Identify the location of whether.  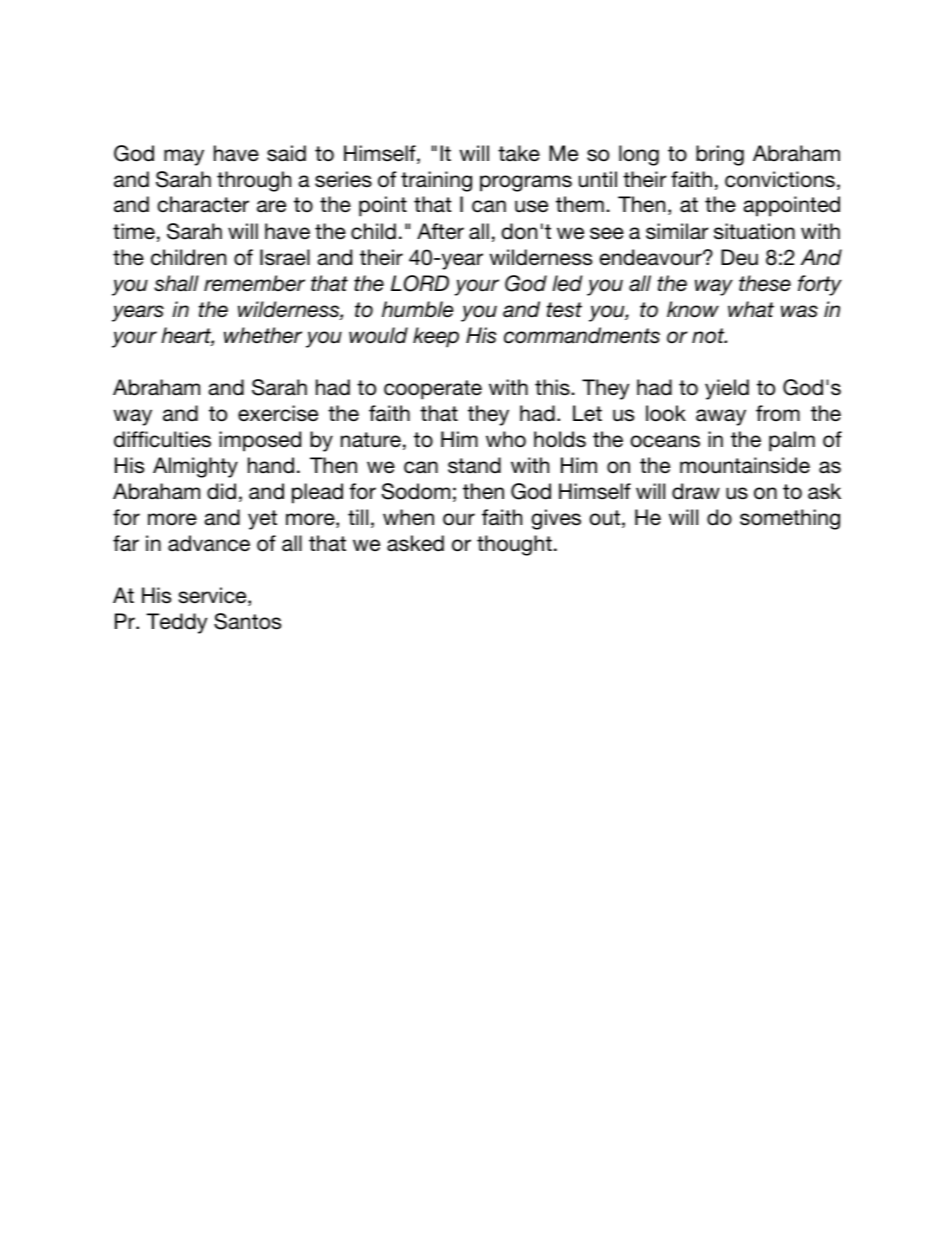
(263, 335).
